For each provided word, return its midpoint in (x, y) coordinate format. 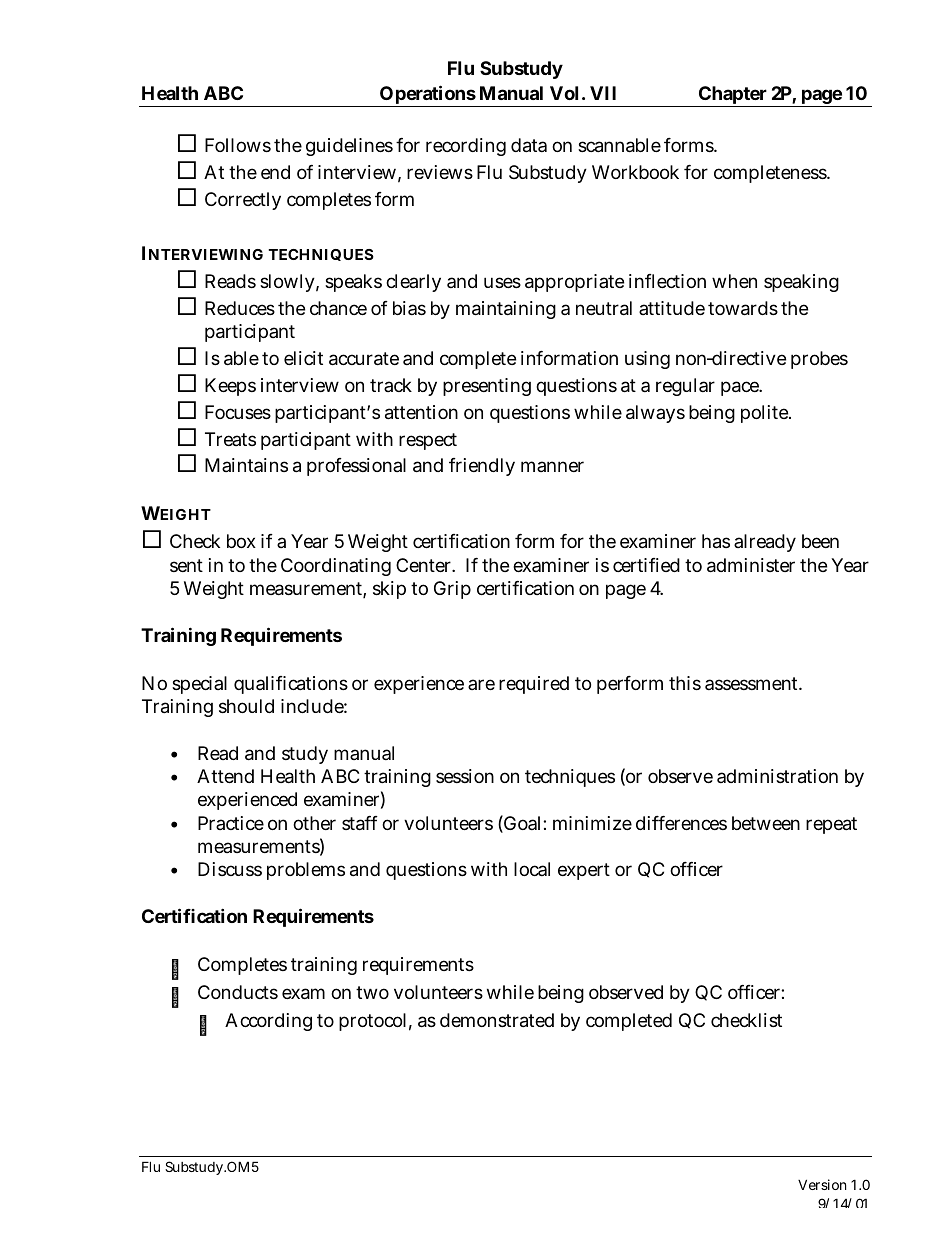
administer (751, 565)
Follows (238, 145)
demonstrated (497, 1020)
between (766, 823)
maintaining (506, 310)
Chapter (733, 96)
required (534, 685)
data (529, 145)
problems (306, 871)
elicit (303, 358)
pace (741, 388)
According (268, 1022)
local (532, 869)
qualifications (291, 685)
